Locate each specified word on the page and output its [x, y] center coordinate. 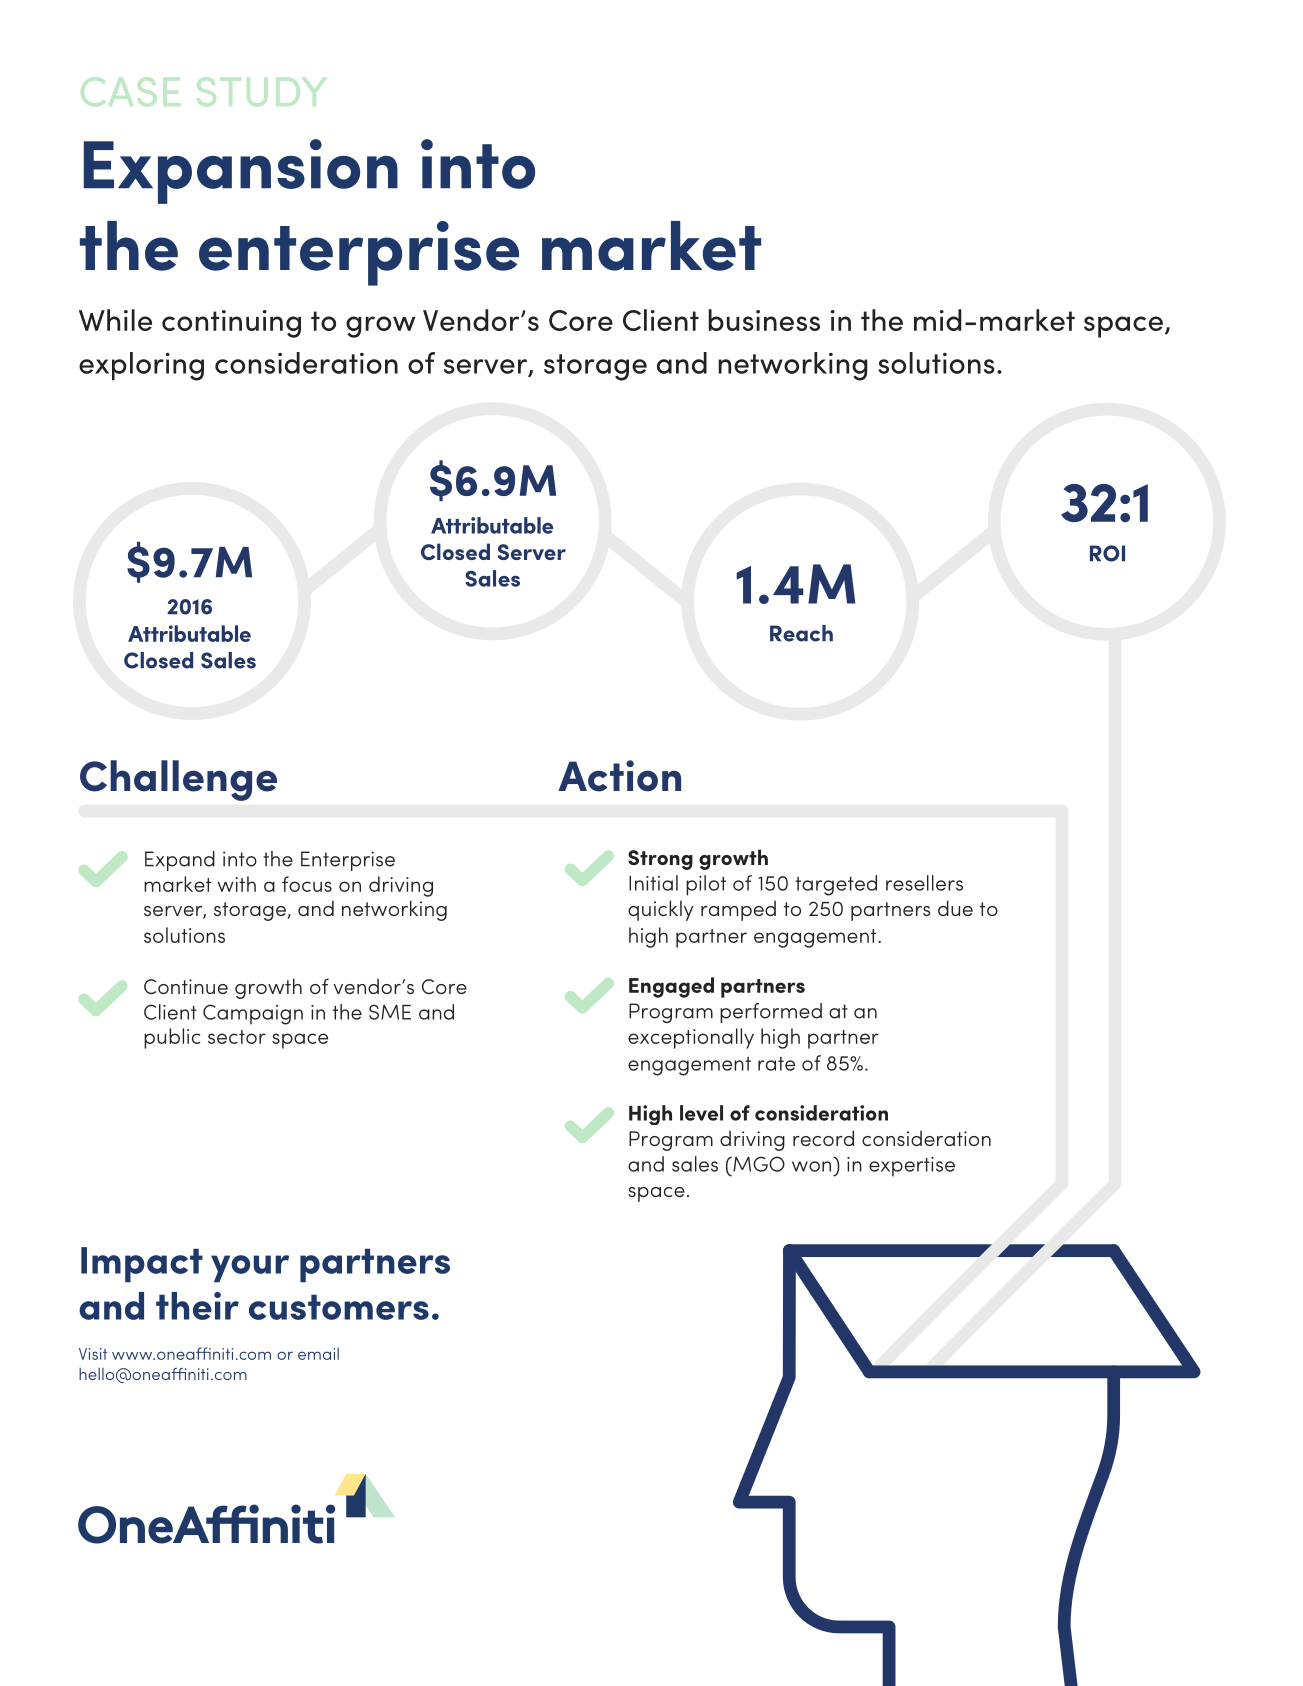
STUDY [261, 91]
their [197, 1306]
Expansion [241, 171]
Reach [801, 633]
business [764, 320]
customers [339, 1307]
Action [619, 776]
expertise [912, 1167]
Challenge [178, 780]
